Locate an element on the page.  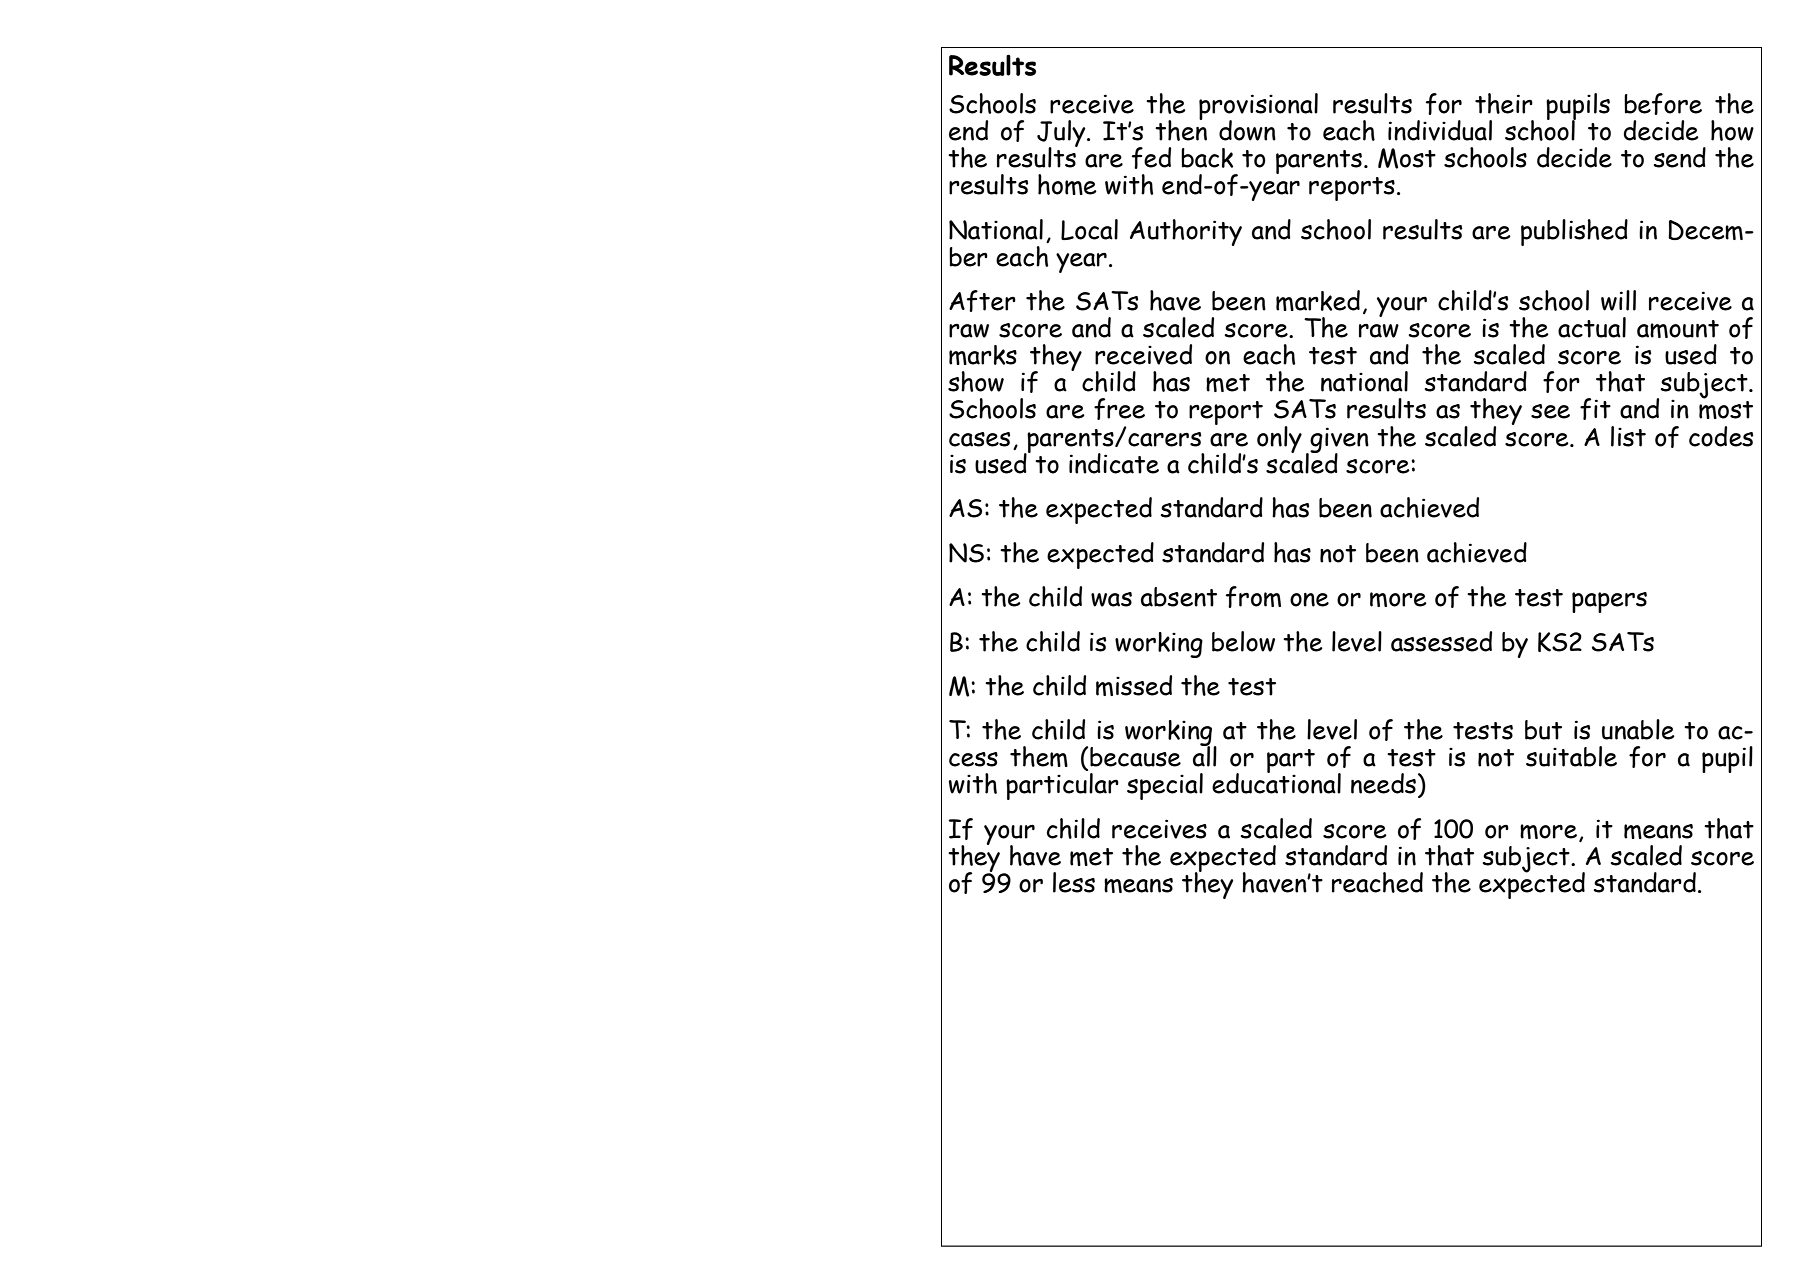
one is located at coordinates (1309, 600).
